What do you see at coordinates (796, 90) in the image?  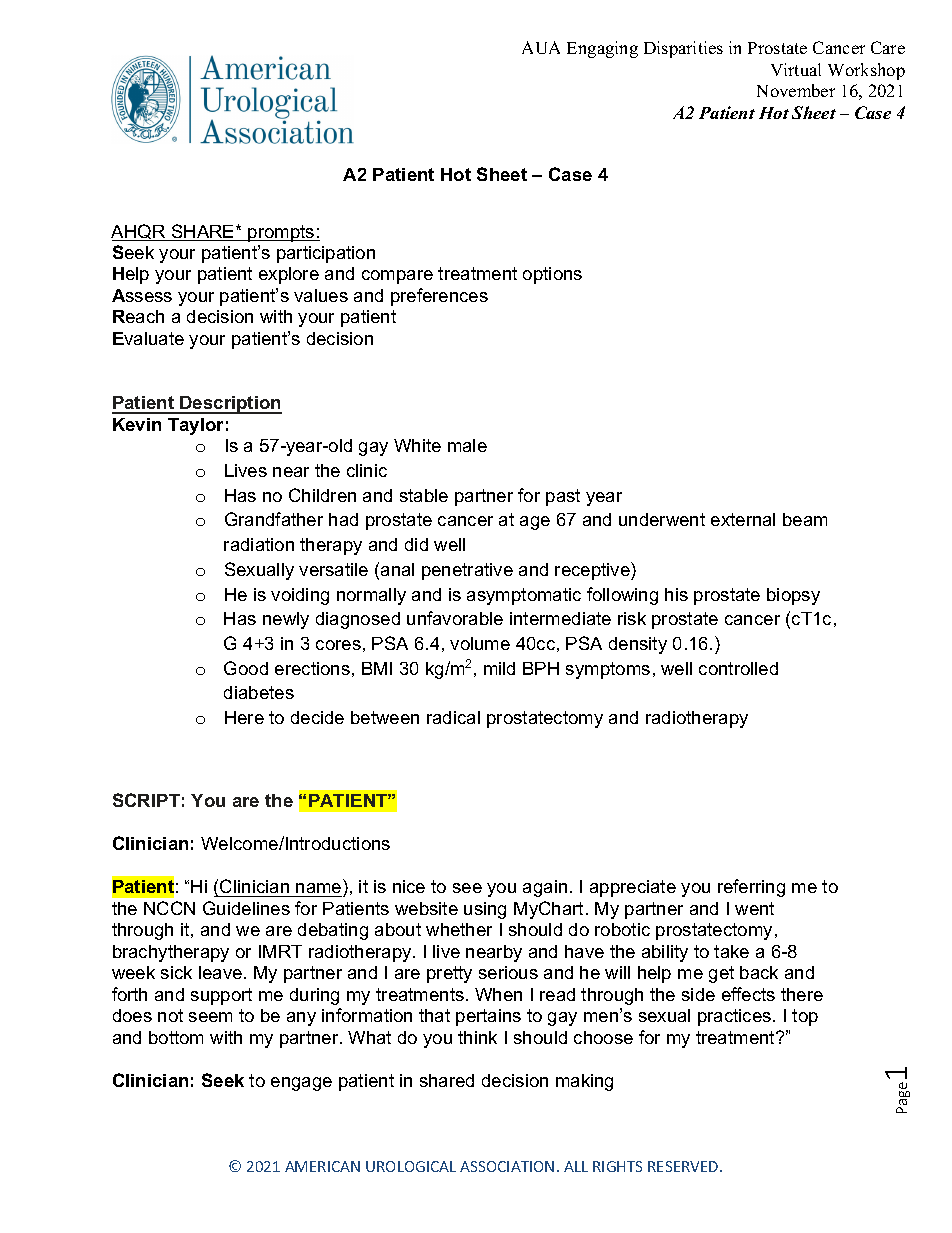 I see `November` at bounding box center [796, 90].
